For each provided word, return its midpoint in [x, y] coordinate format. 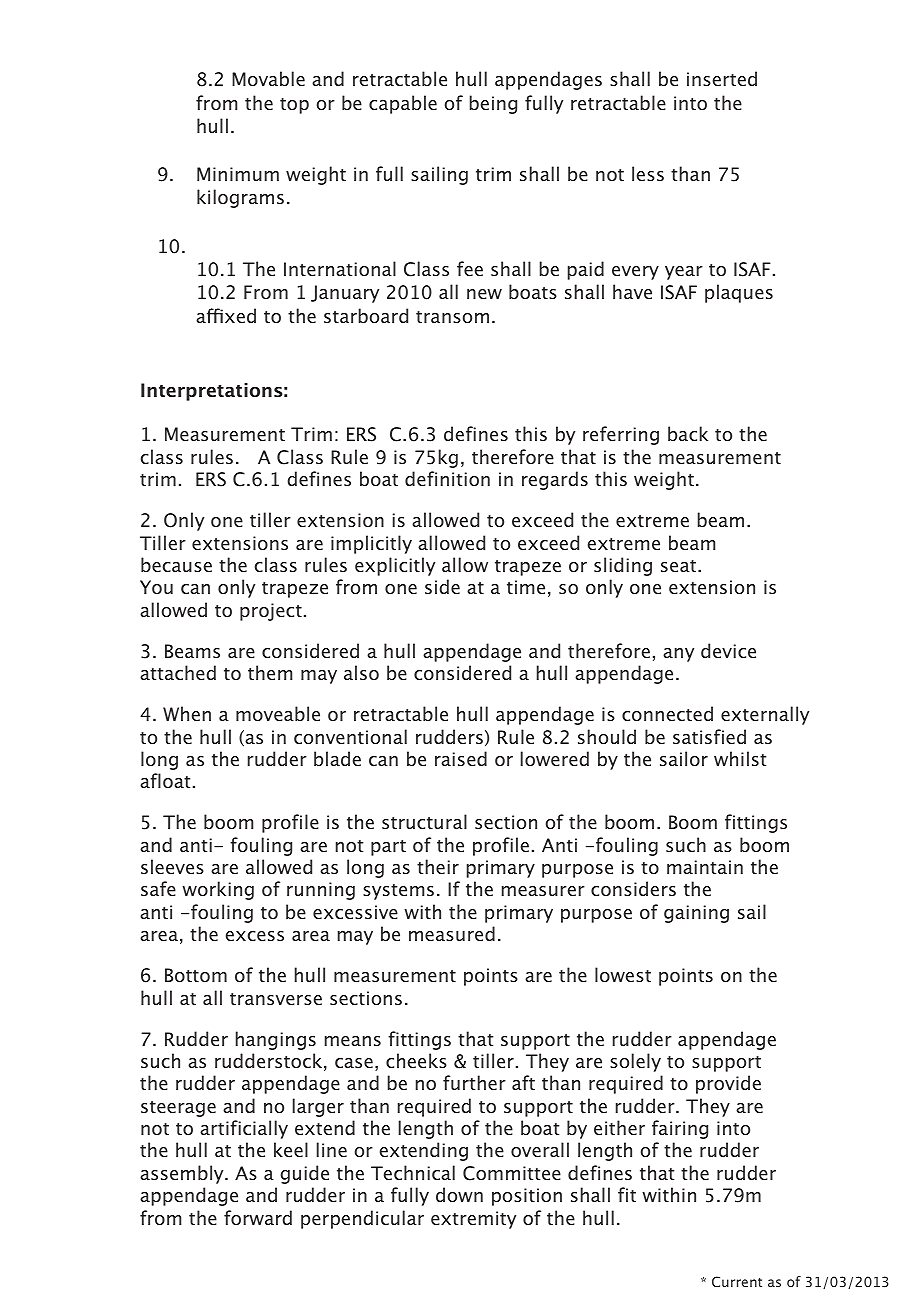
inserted [722, 78]
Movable [268, 78]
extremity [473, 1220]
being [493, 104]
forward [258, 1217]
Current [737, 1282]
